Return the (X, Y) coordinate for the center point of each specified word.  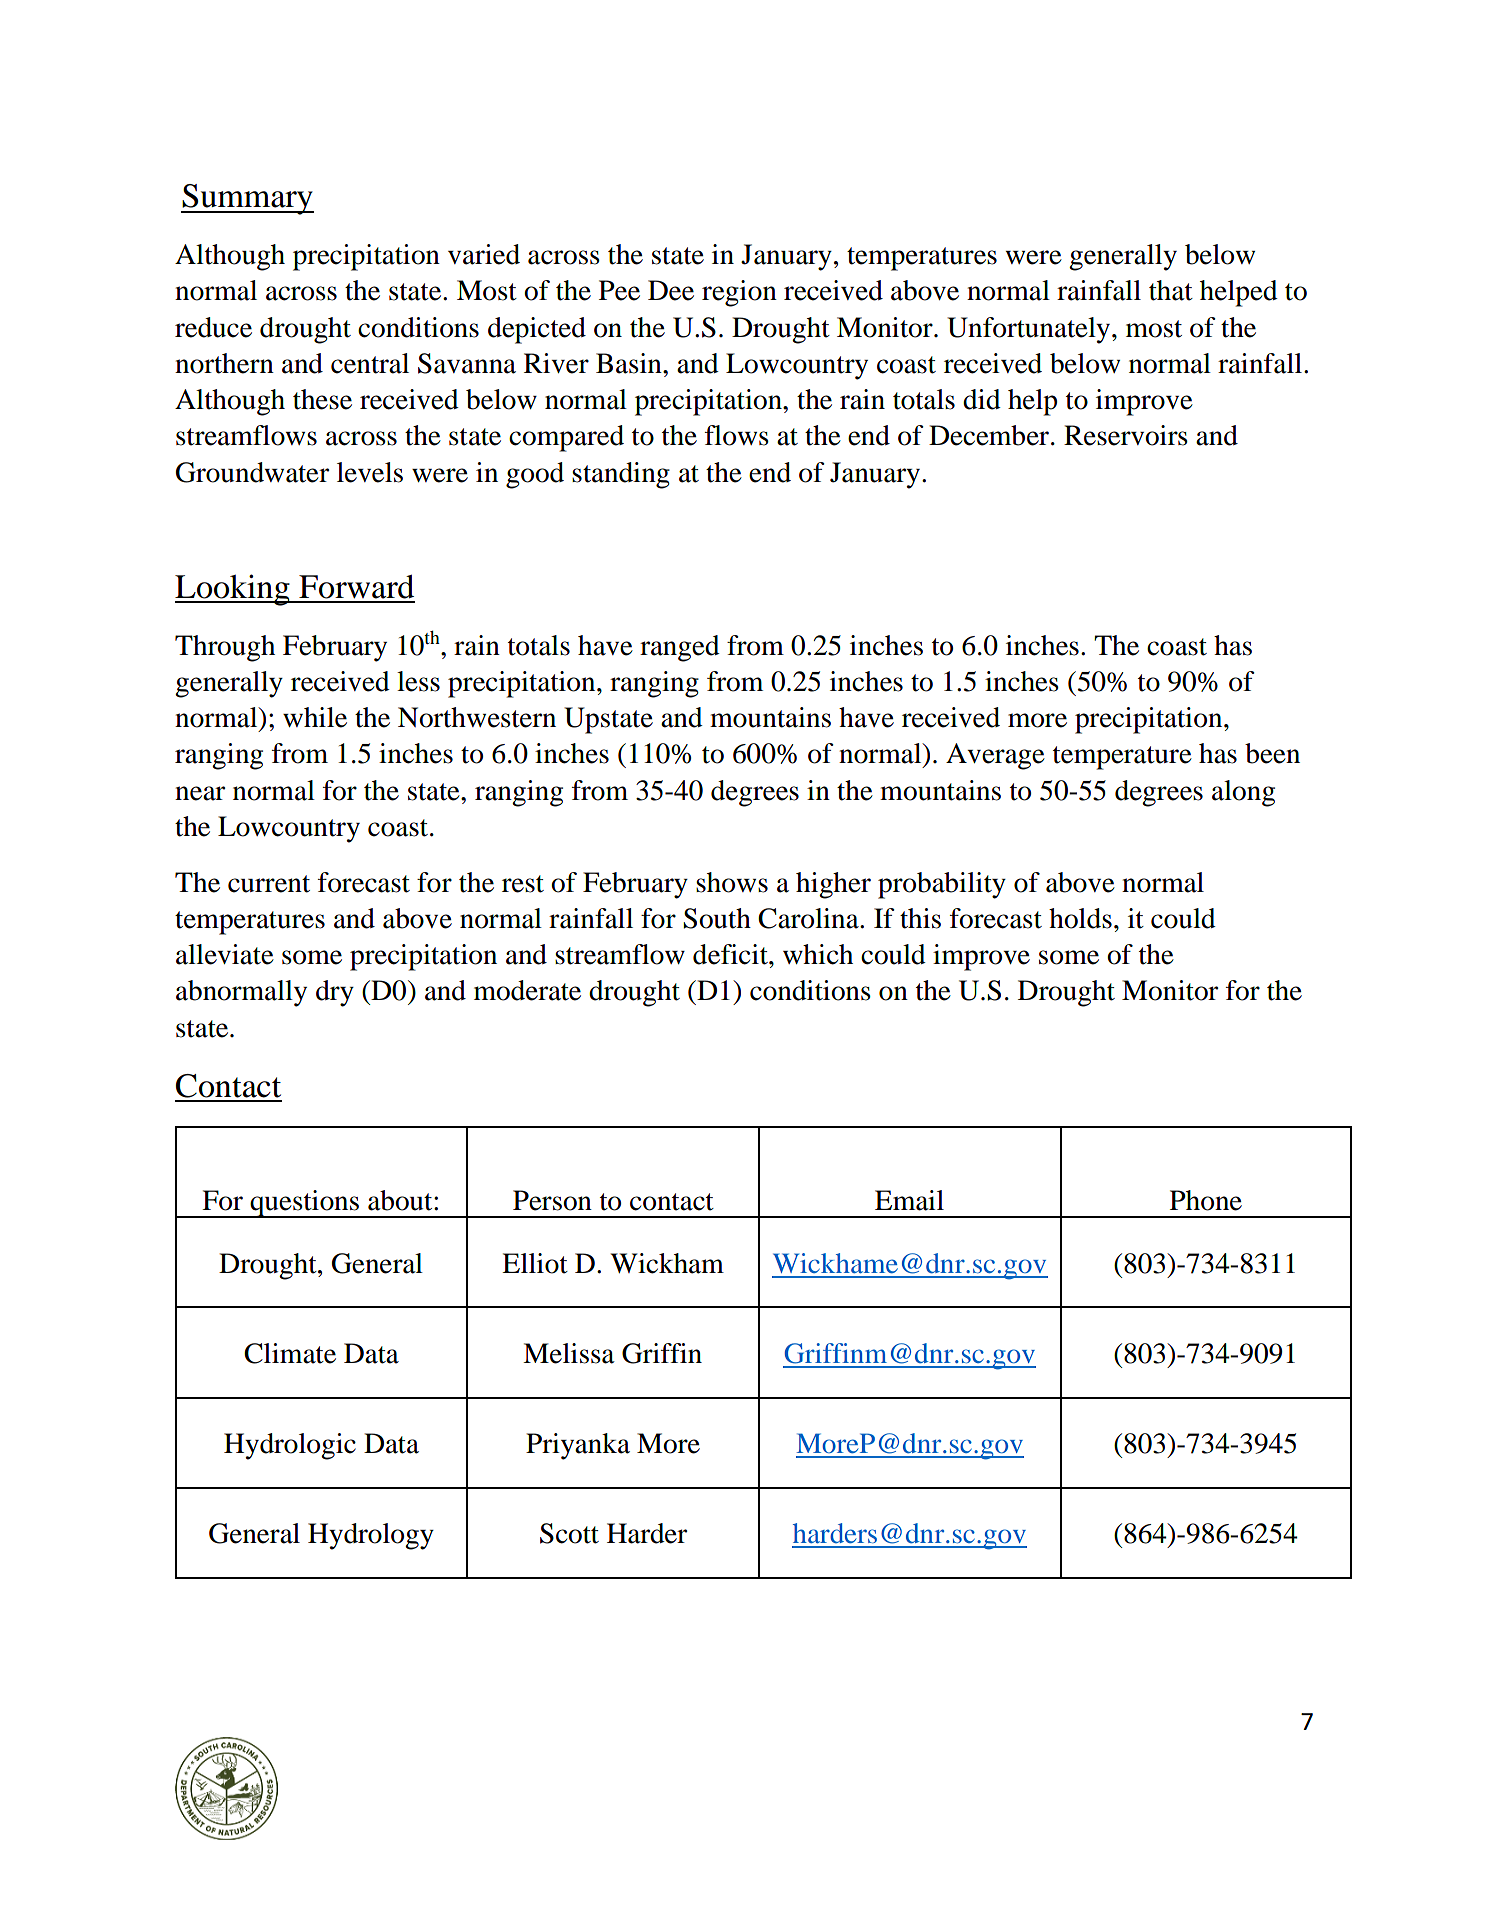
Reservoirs (1126, 435)
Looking (233, 590)
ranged (680, 648)
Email (909, 1200)
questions (305, 1204)
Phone (1206, 1200)
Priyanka (578, 1446)
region (739, 293)
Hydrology (371, 1536)
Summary (247, 199)
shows (732, 882)
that (1171, 290)
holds (1080, 918)
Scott (569, 1533)
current (269, 884)
